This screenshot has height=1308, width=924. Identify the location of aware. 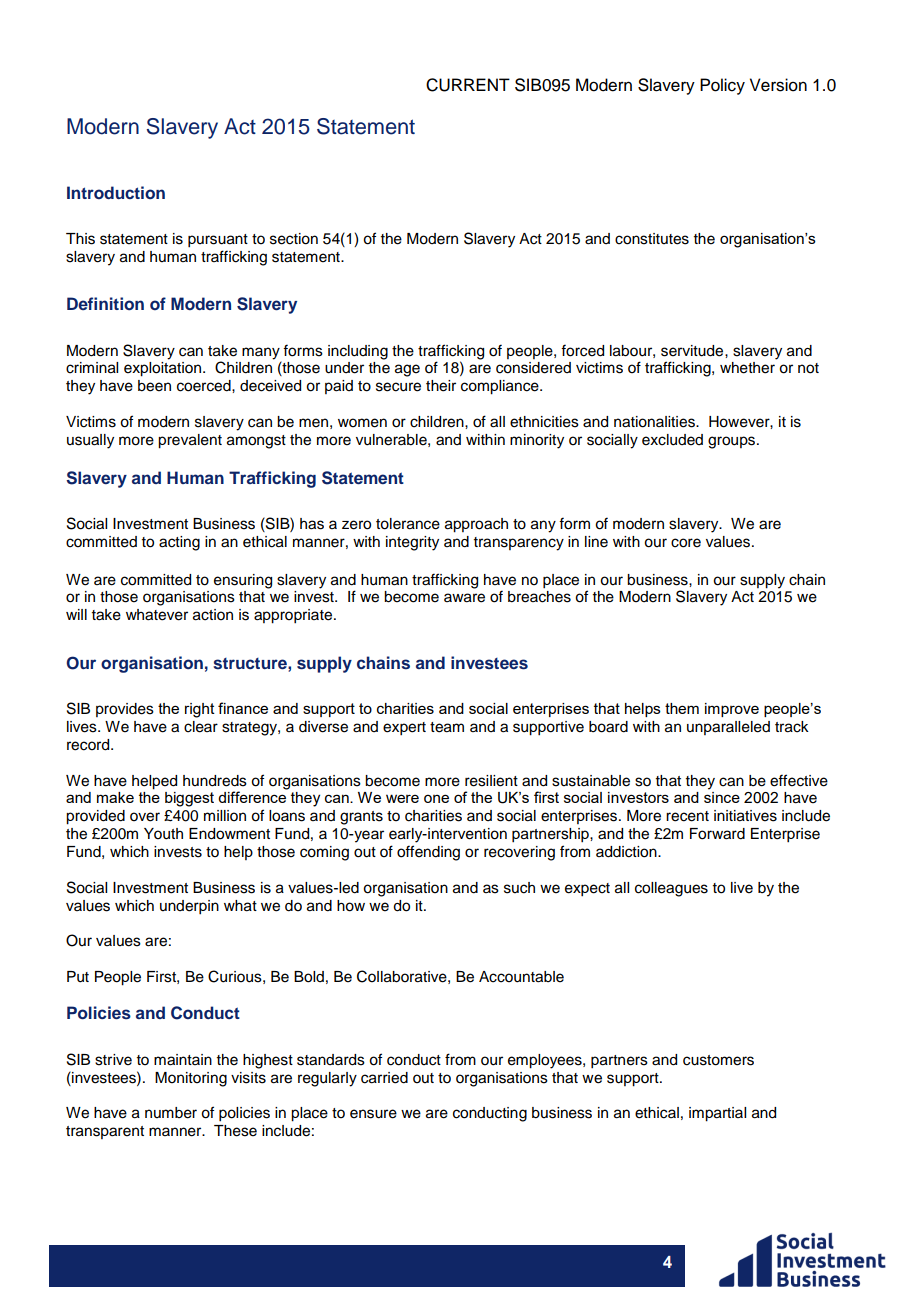
(464, 598).
